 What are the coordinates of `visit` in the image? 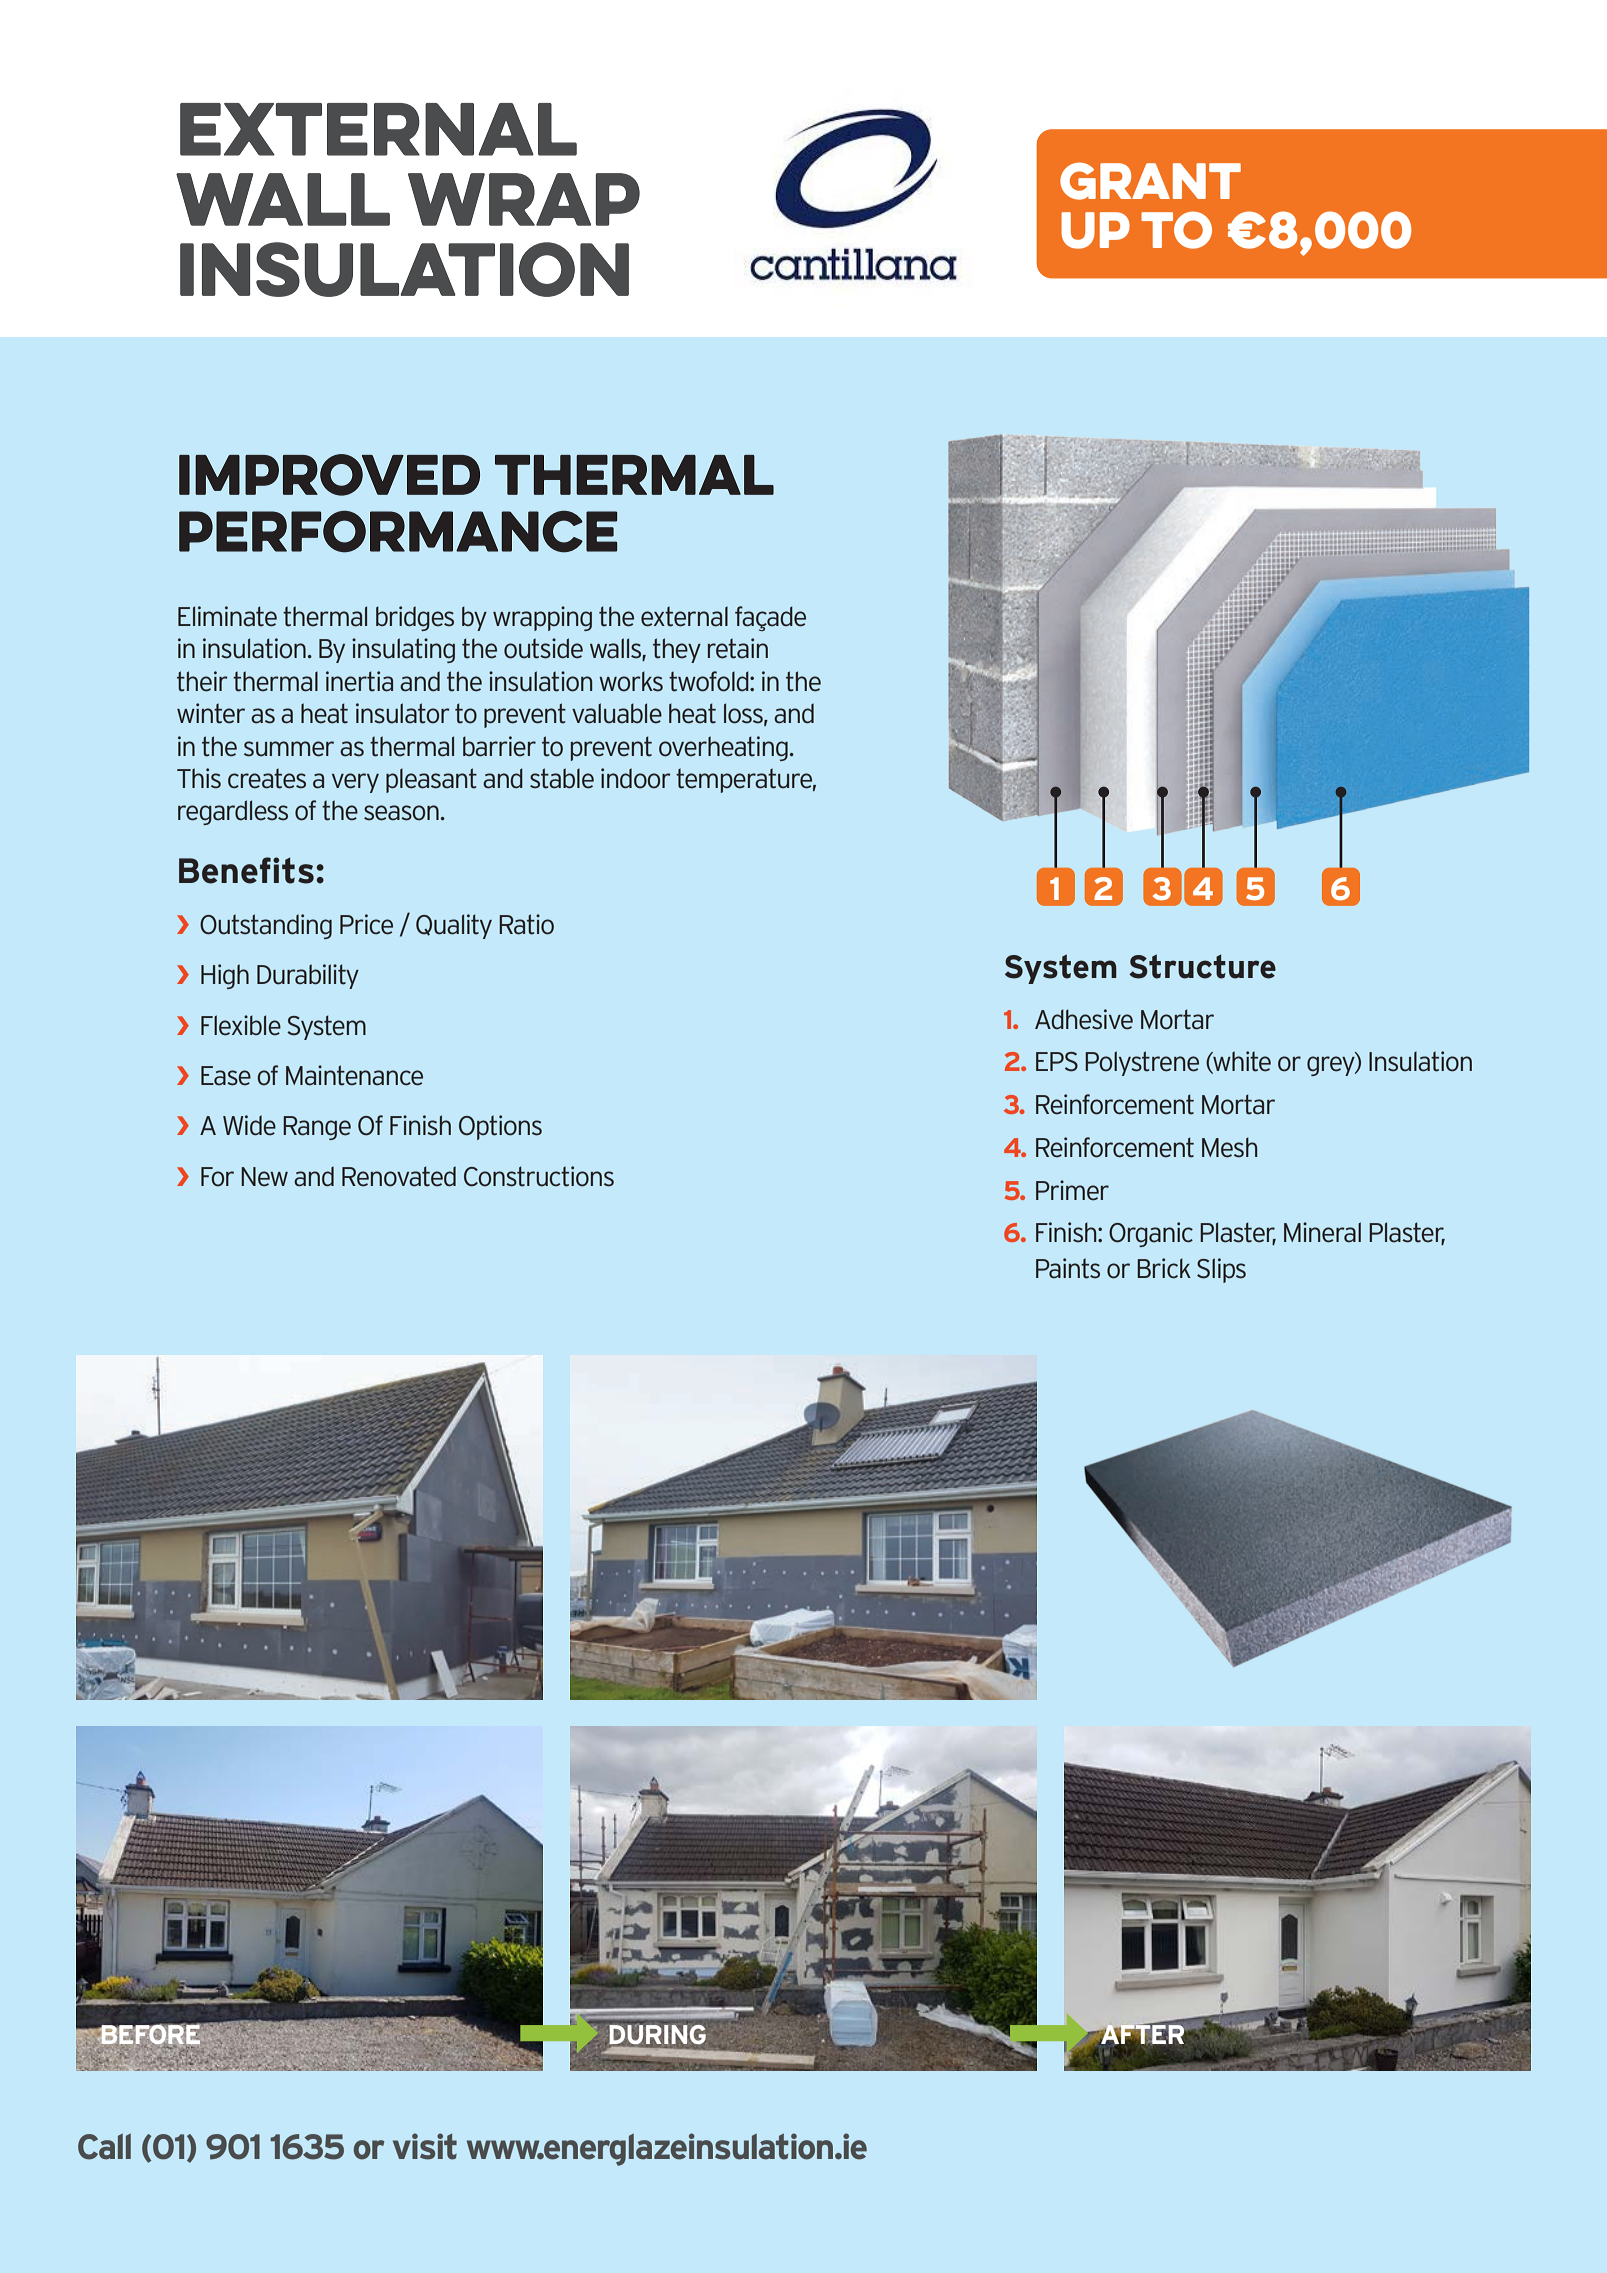 It's located at (425, 2146).
